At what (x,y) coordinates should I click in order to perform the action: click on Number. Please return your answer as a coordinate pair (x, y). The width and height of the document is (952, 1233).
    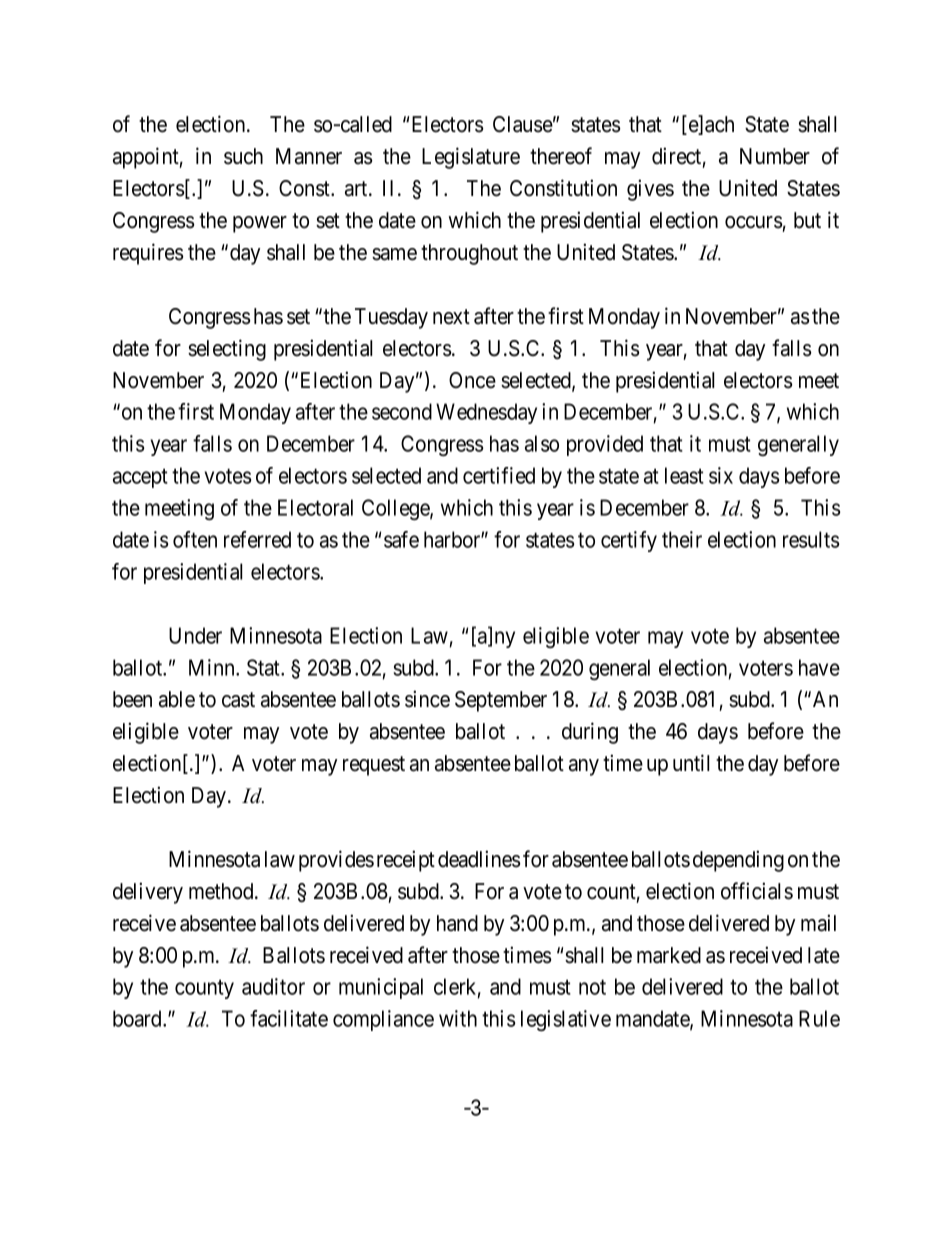
    Looking at the image, I should click on (775, 156).
